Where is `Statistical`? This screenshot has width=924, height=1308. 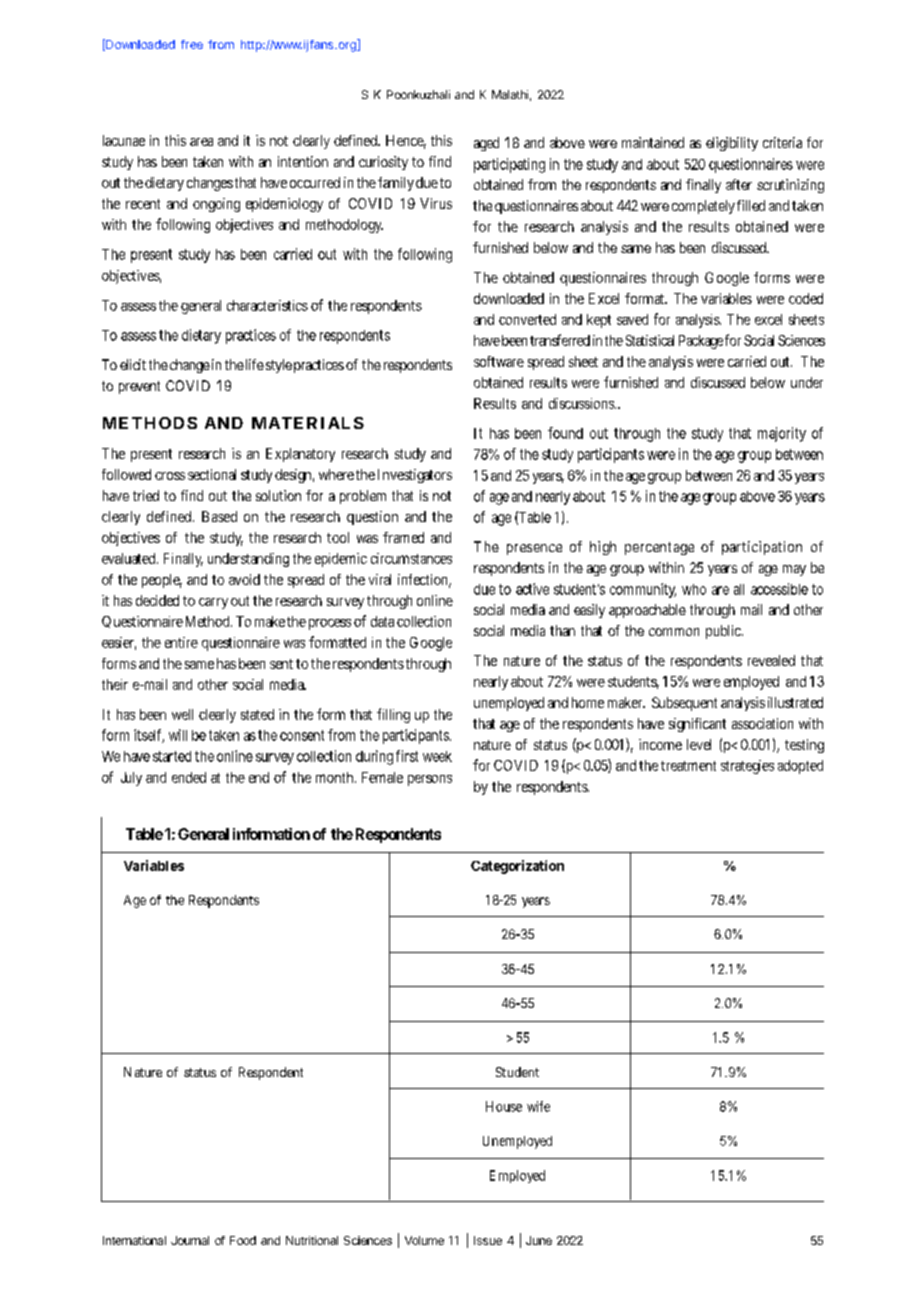 Statistical is located at coordinates (650, 340).
